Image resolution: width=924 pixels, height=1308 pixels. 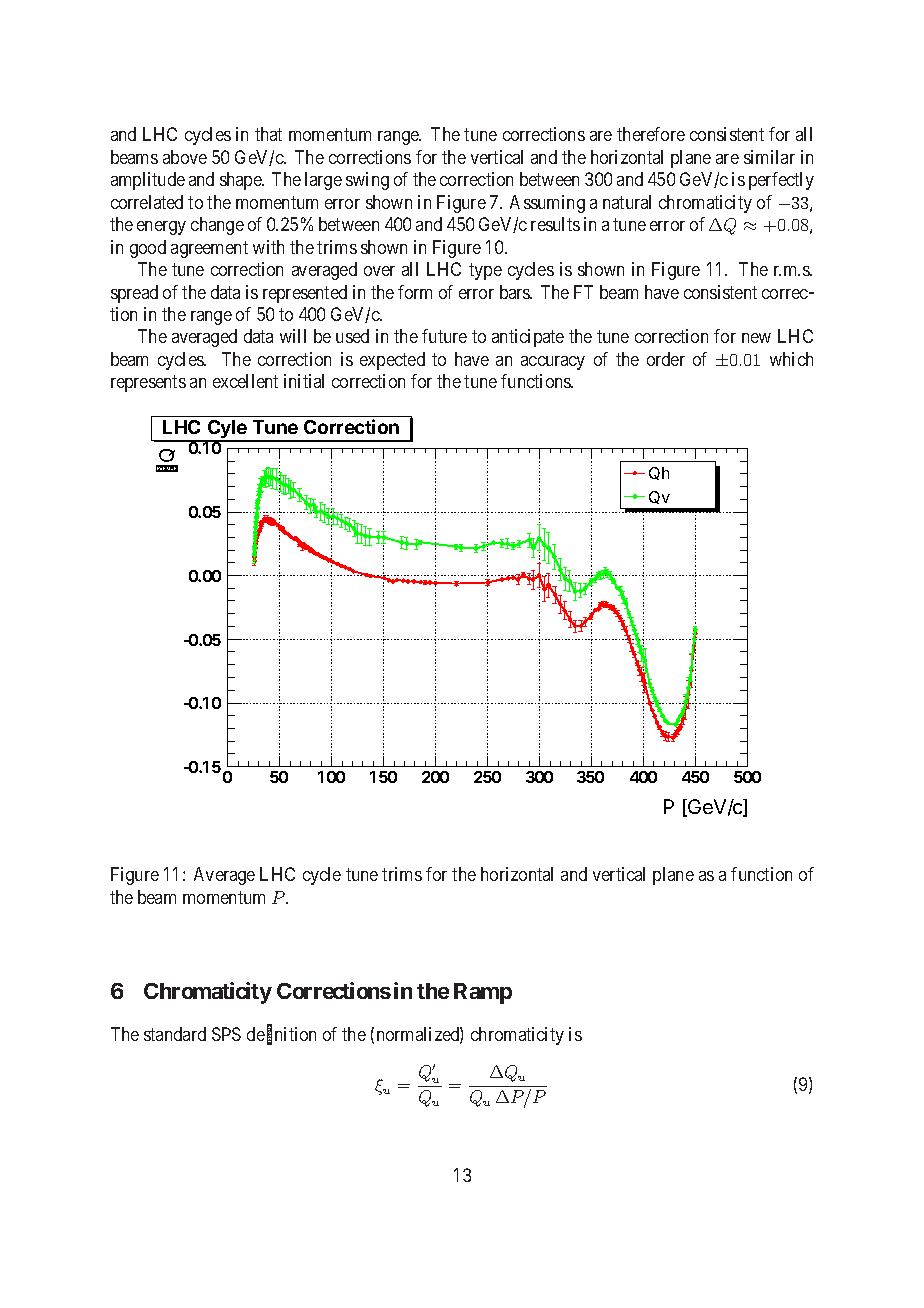 I want to click on order, so click(x=666, y=359).
